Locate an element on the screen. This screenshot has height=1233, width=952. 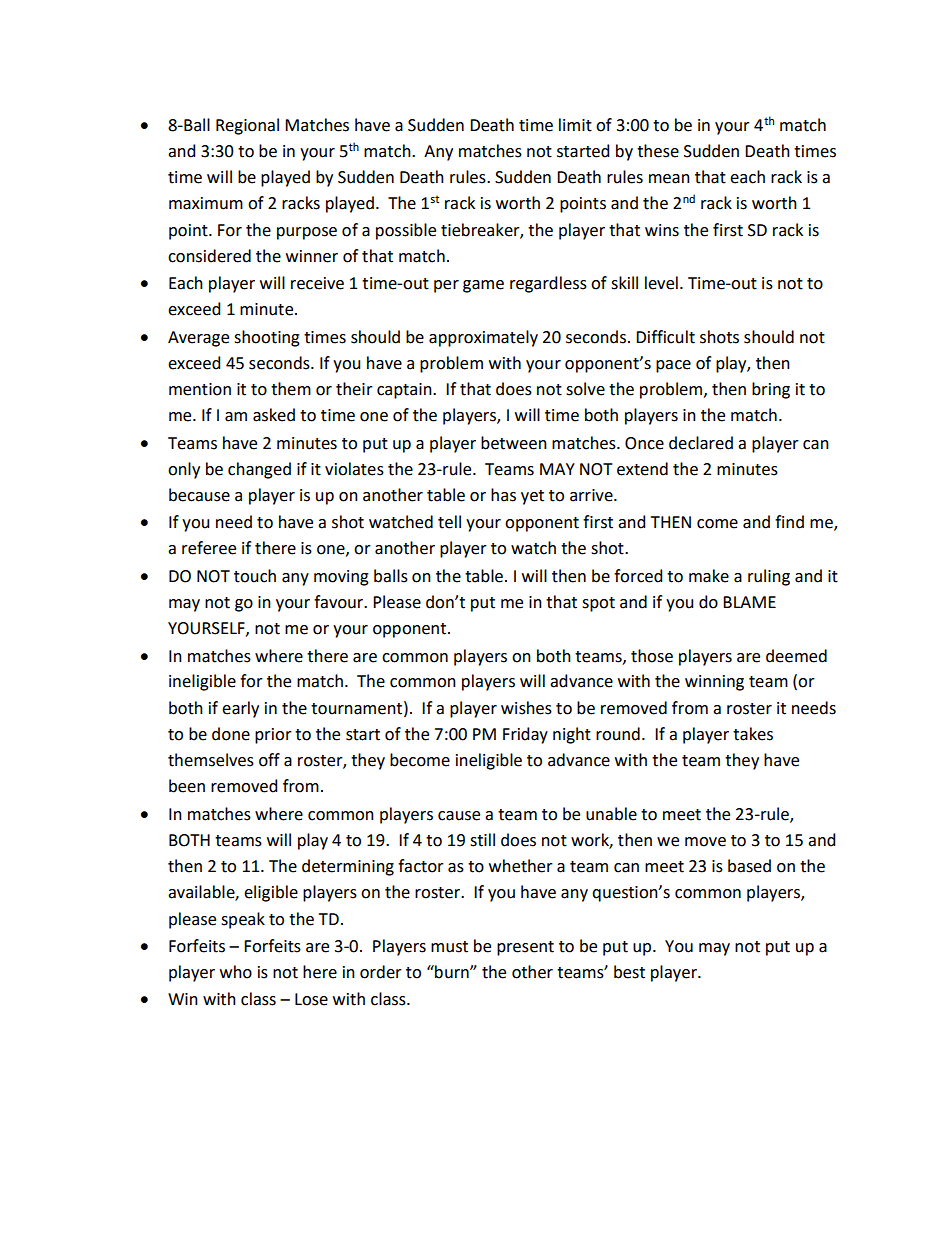
best is located at coordinates (629, 972).
